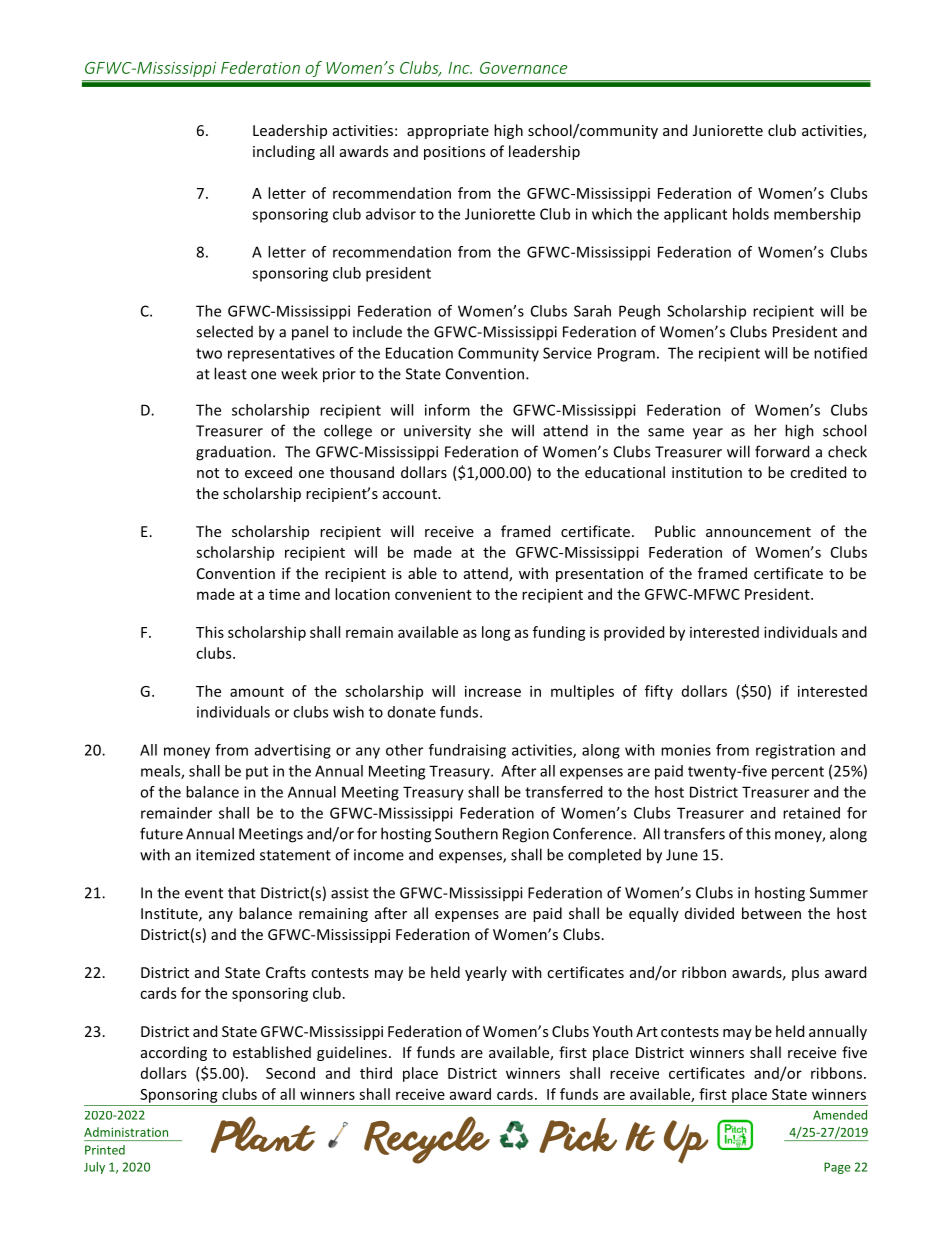 Image resolution: width=952 pixels, height=1233 pixels. Describe the element at coordinates (448, 132) in the screenshot. I see `appropriate` at that location.
